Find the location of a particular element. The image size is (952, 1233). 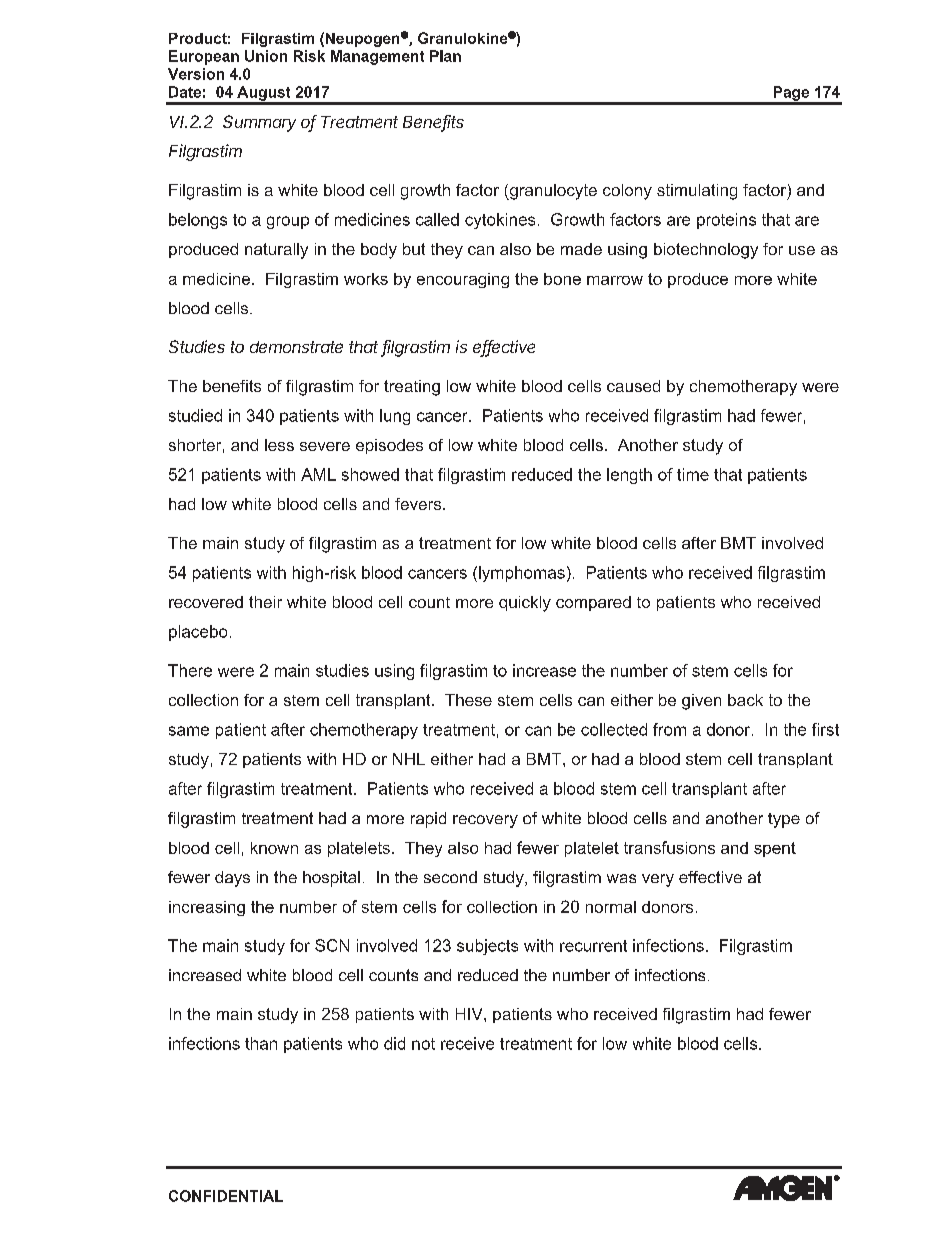

Management is located at coordinates (377, 57).
